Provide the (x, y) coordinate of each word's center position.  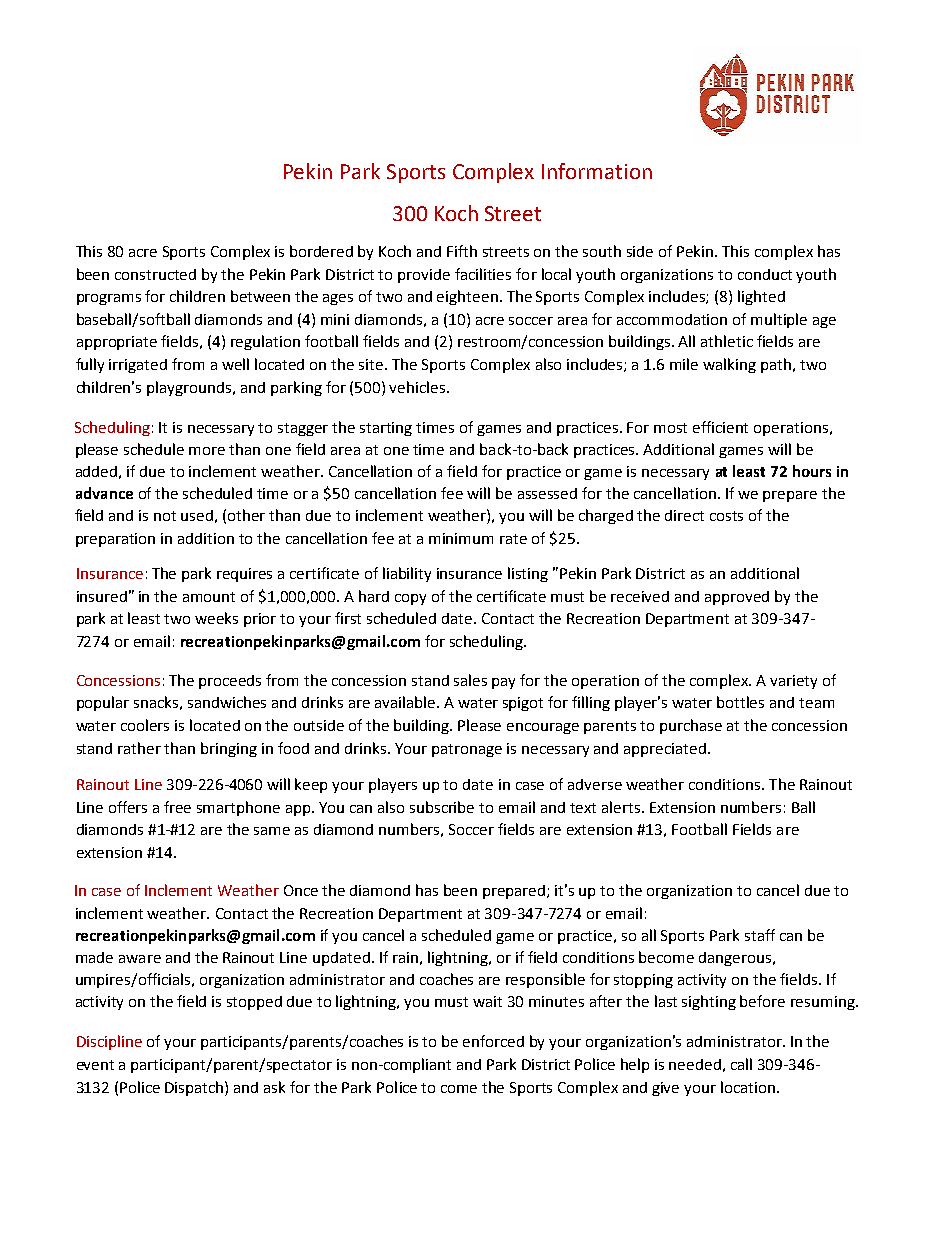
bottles (740, 702)
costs (726, 516)
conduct (765, 274)
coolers (145, 725)
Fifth (462, 251)
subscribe (442, 807)
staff (760, 935)
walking (729, 365)
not (165, 516)
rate (513, 539)
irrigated (138, 366)
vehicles (418, 387)
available (406, 702)
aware (140, 959)
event (95, 1065)
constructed (155, 274)
